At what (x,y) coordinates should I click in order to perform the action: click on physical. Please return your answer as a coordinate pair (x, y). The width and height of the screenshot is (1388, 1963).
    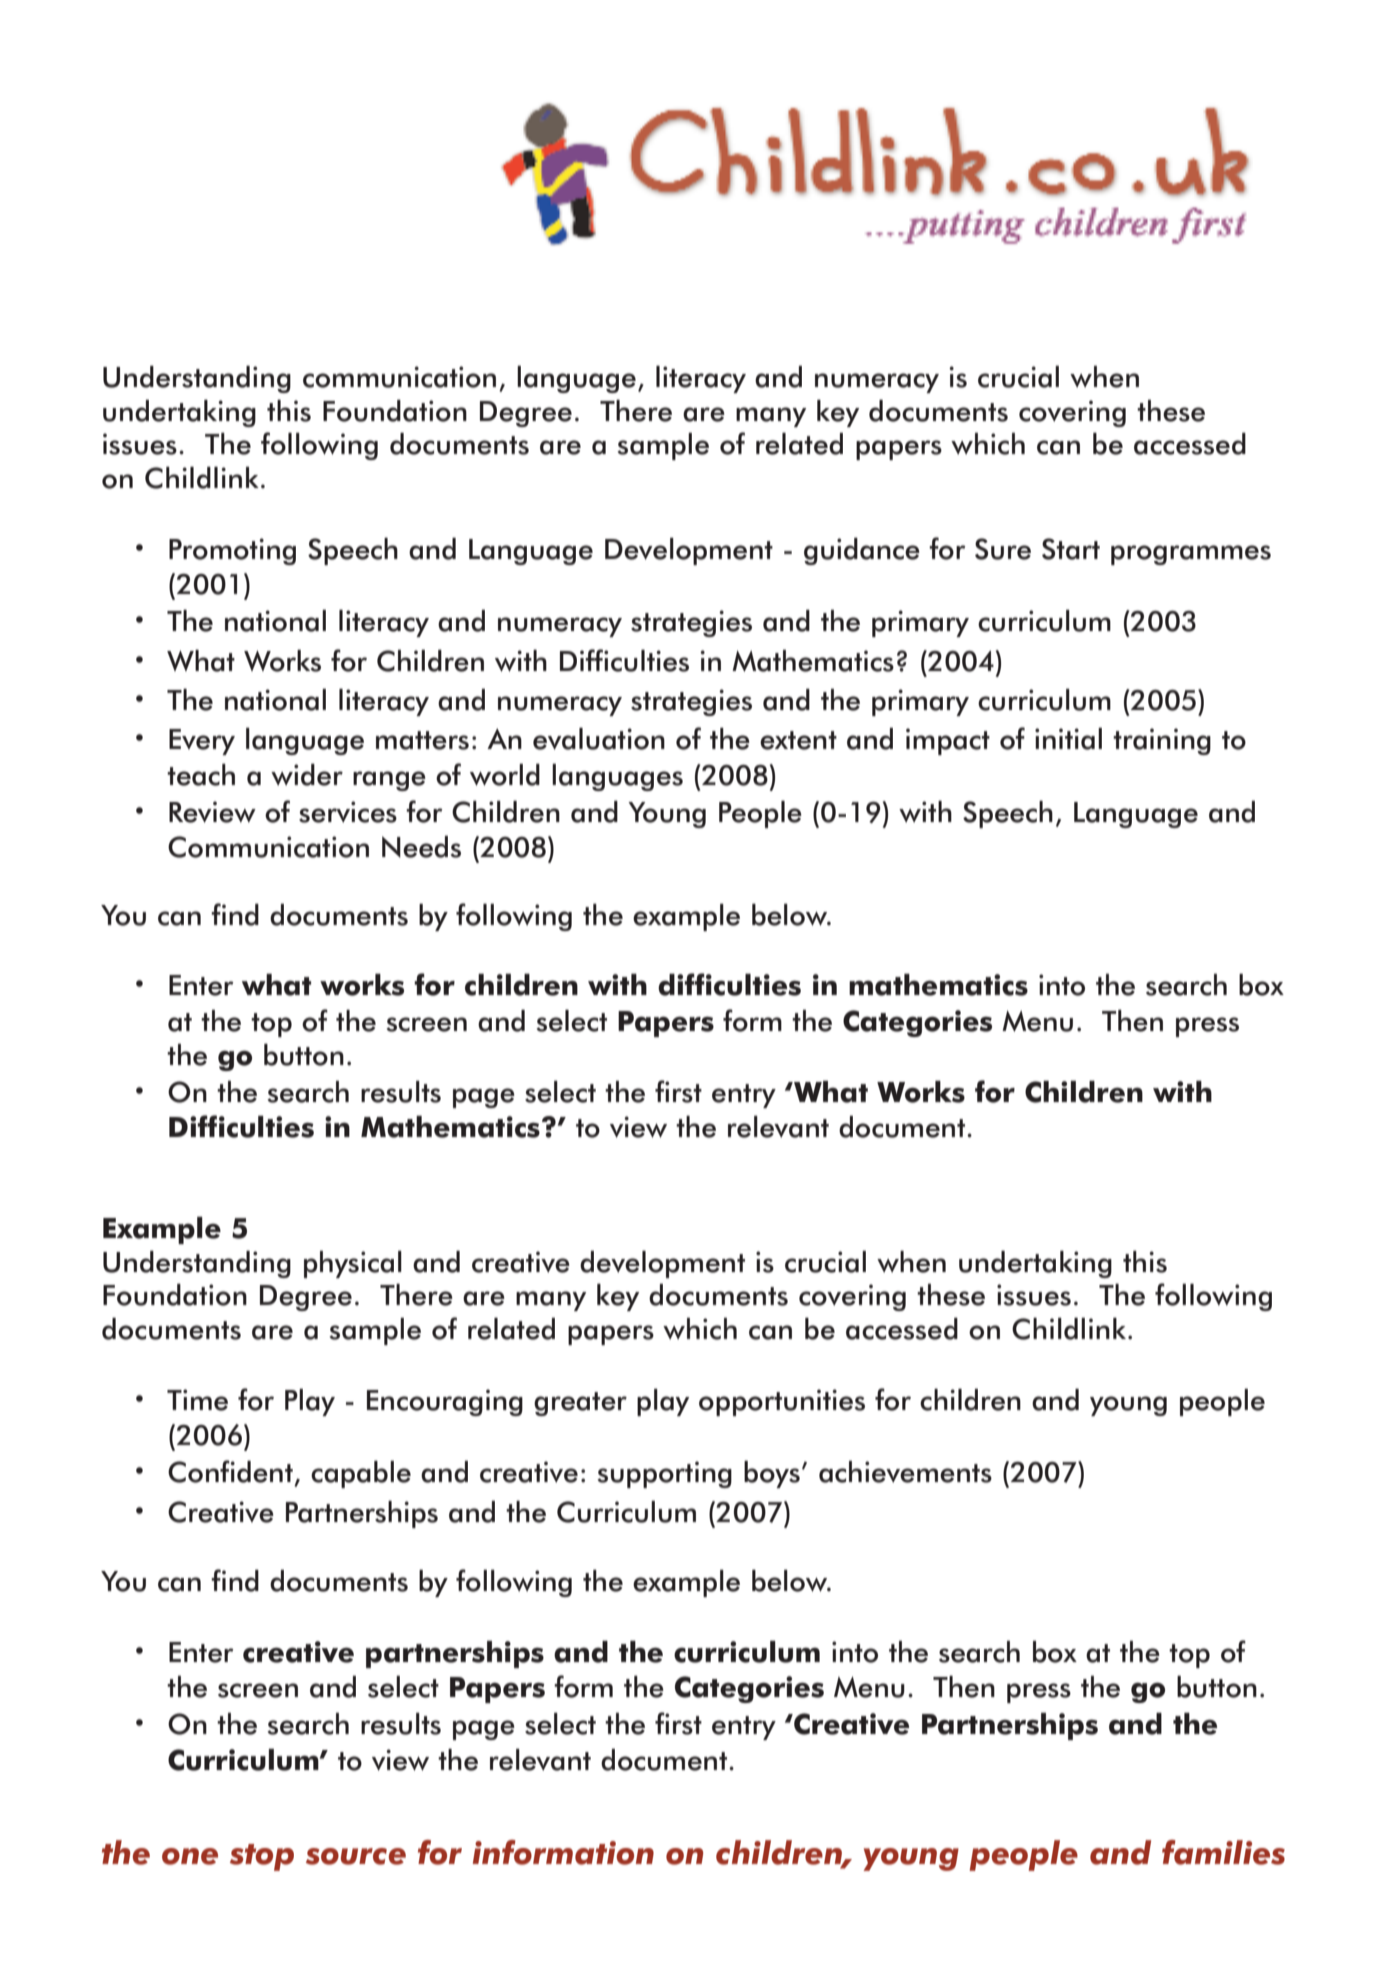
    Looking at the image, I should click on (353, 1264).
